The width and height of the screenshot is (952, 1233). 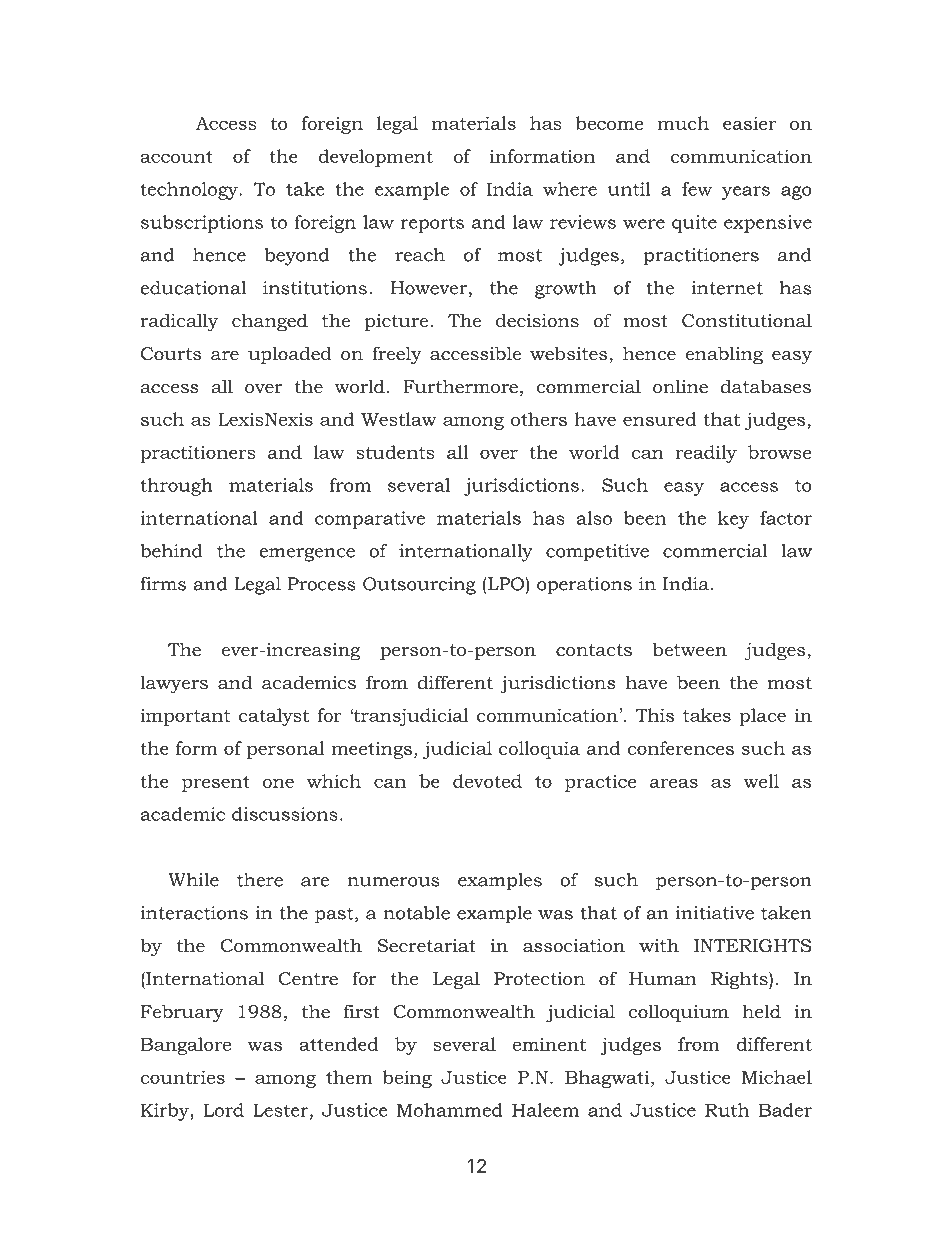 I want to click on Outsourcing, so click(x=419, y=586).
